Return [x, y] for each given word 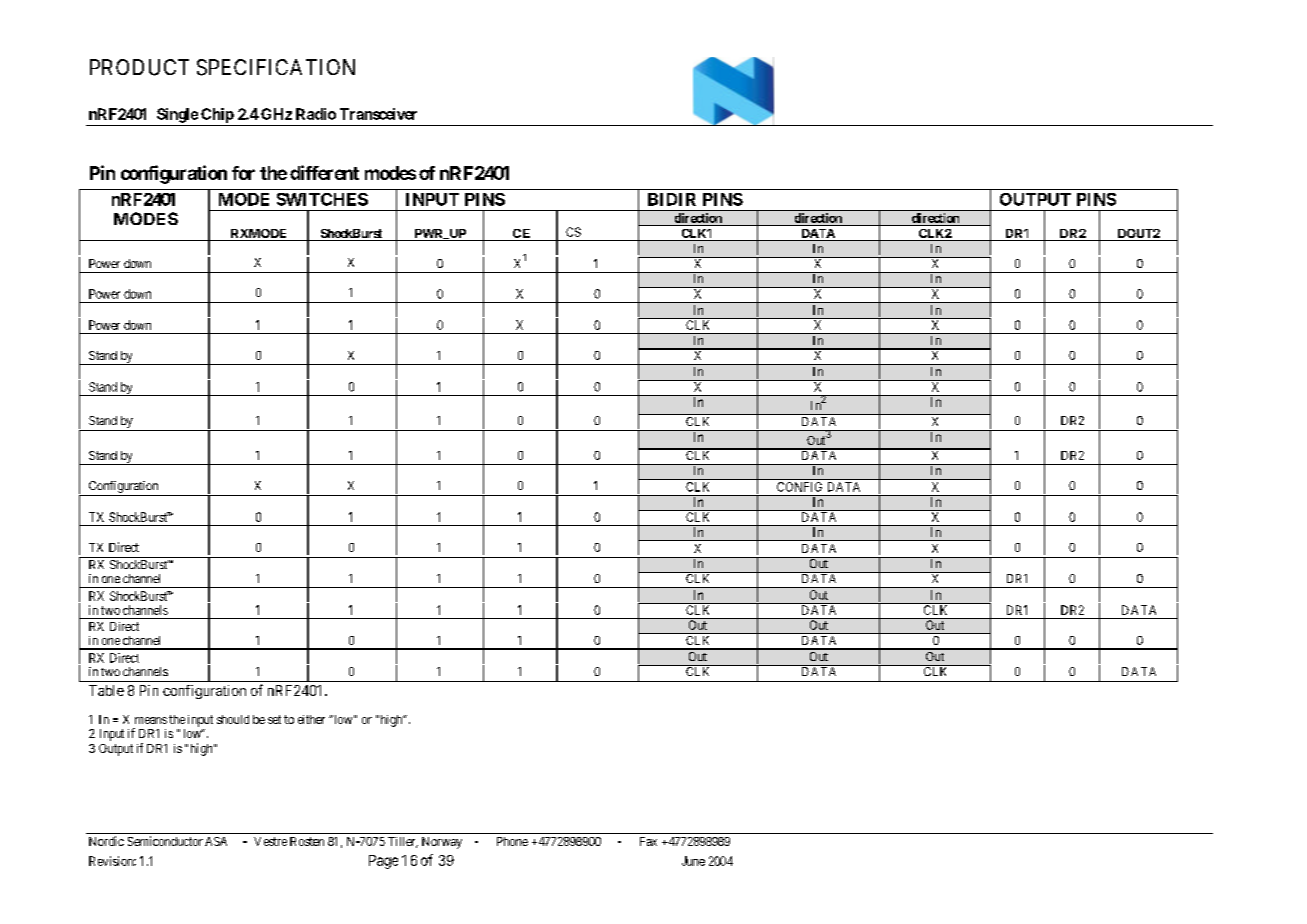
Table [106, 690]
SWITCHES [322, 199]
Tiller [403, 842]
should [233, 719]
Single [177, 115]
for [243, 173]
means [151, 720]
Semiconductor [165, 841]
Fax [648, 841]
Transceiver [378, 114]
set [274, 719]
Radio [316, 114]
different [324, 172]
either [311, 719]
